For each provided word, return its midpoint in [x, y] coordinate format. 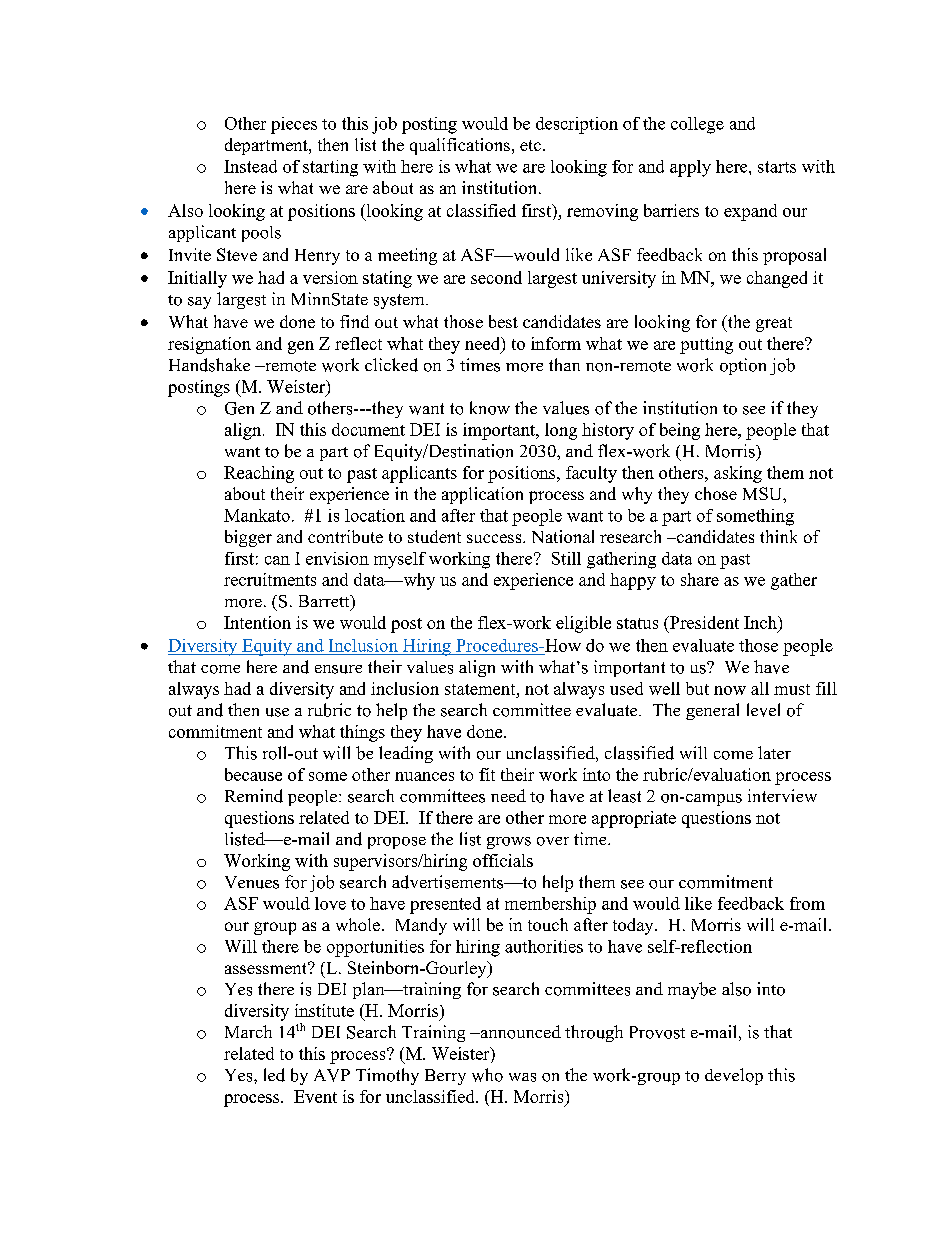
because [253, 774]
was [522, 1077]
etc [530, 145]
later [774, 752]
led [274, 1075]
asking [738, 474]
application [482, 495]
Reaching [259, 474]
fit [487, 774]
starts [777, 167]
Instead [250, 166]
